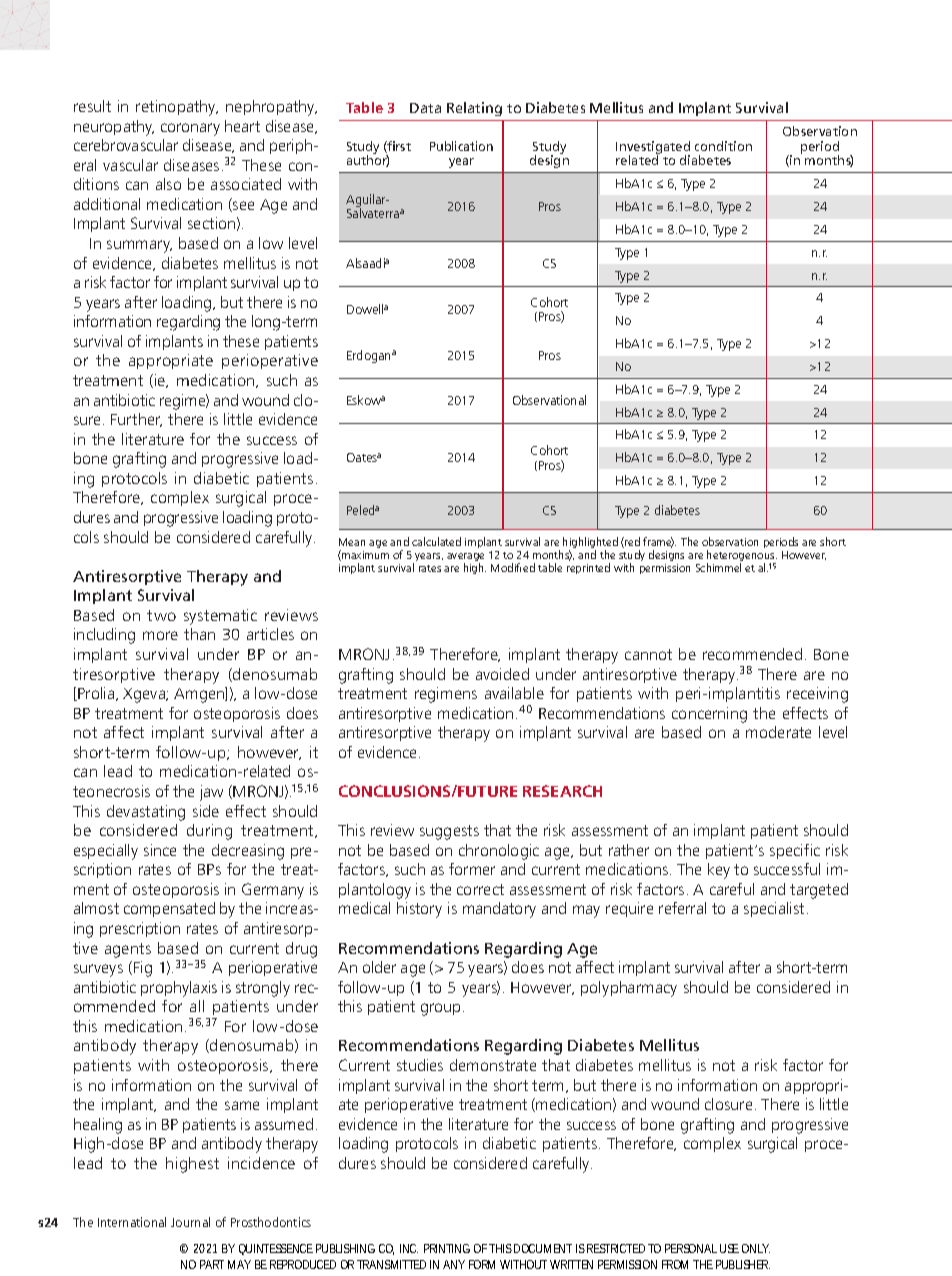  I want to click on key, so click(719, 871).
